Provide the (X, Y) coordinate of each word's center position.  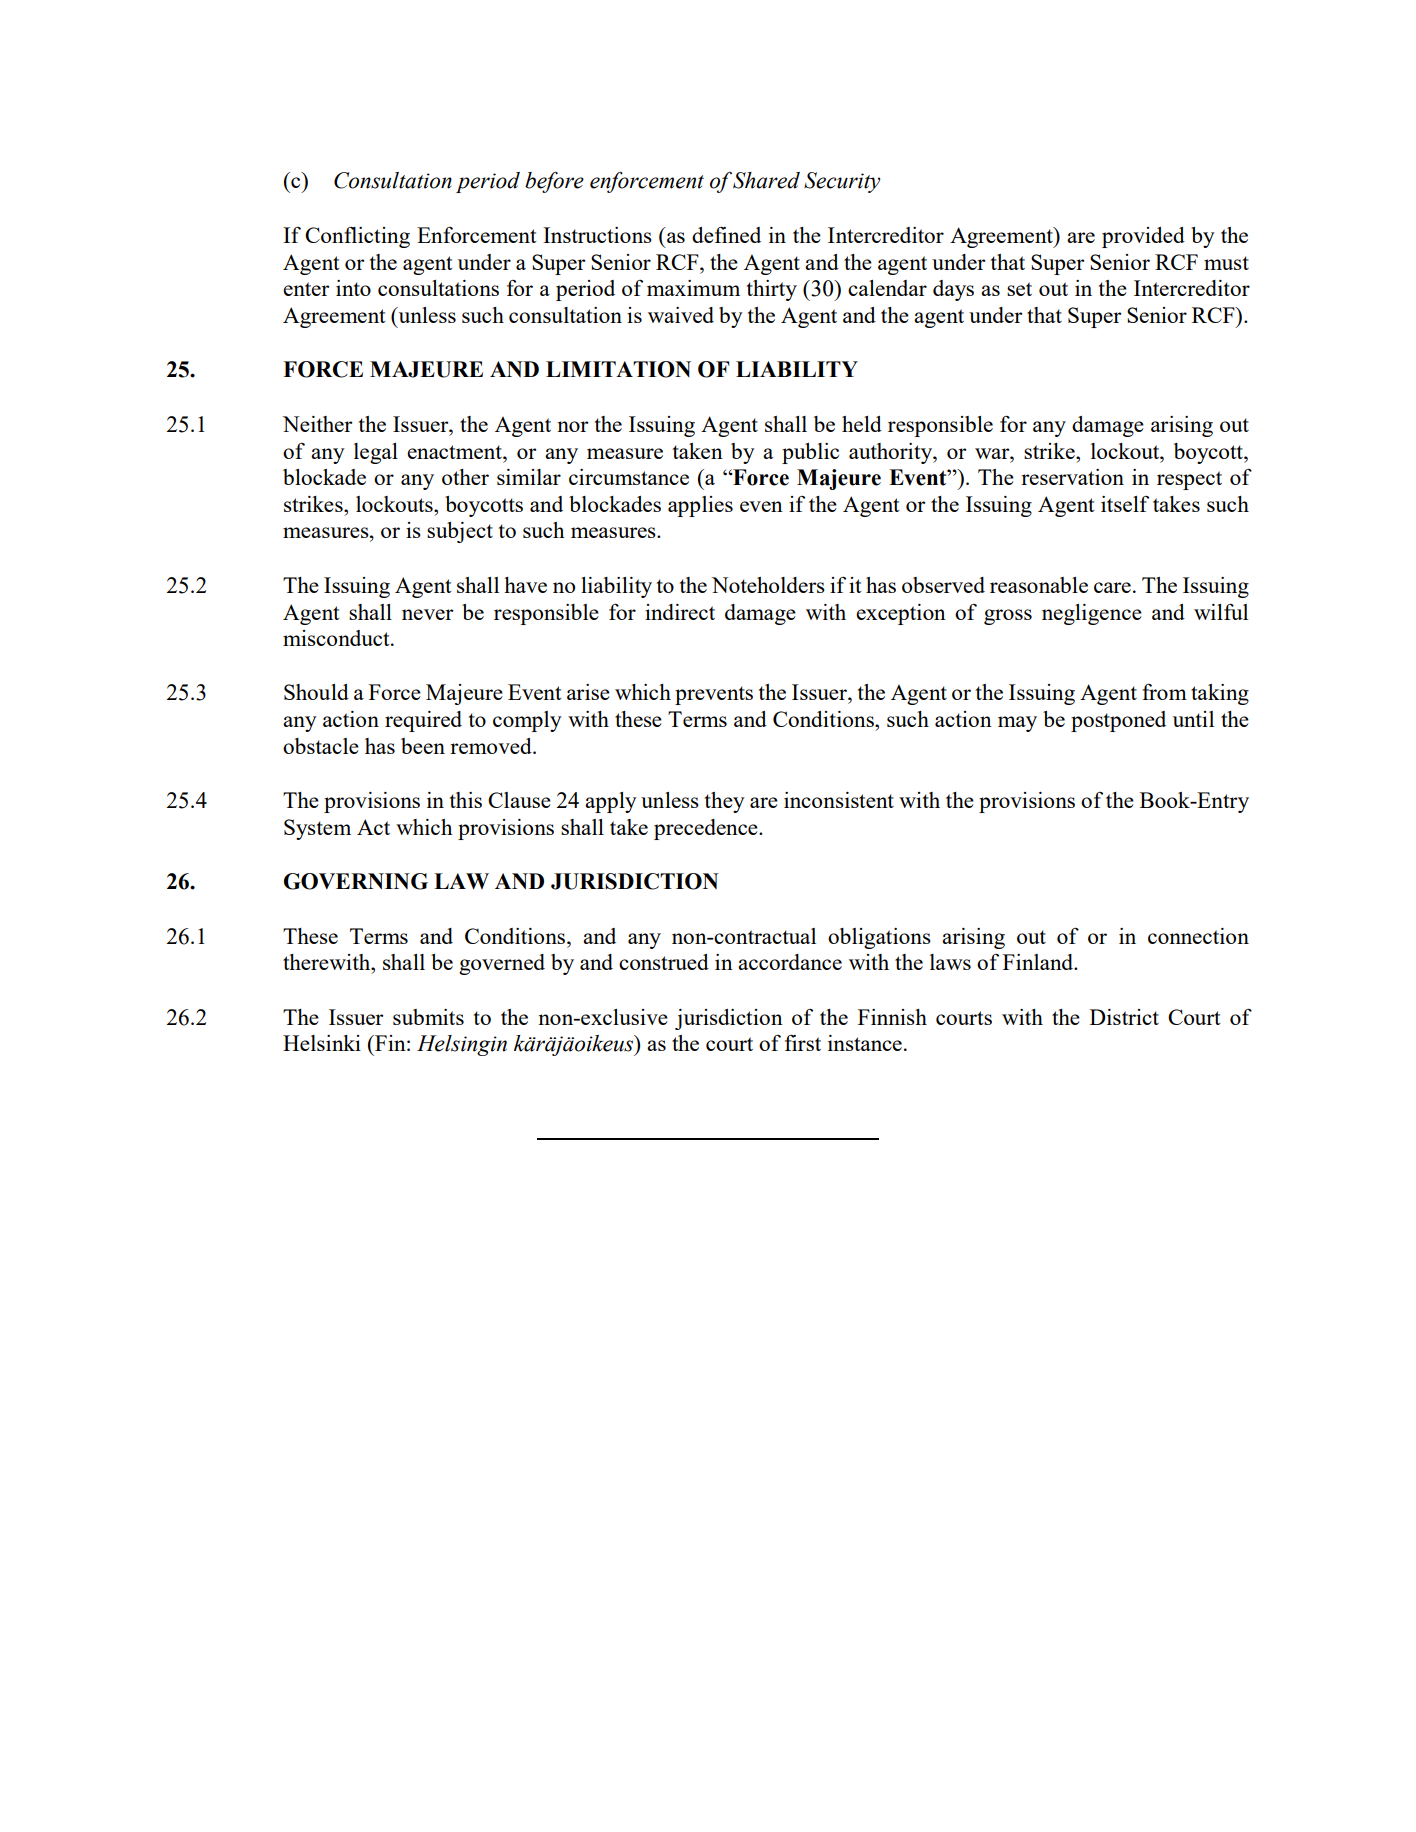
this (466, 800)
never (428, 614)
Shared (766, 180)
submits (428, 1017)
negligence (1092, 614)
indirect (680, 612)
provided (1143, 237)
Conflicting (357, 237)
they (725, 802)
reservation (1072, 477)
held (862, 424)
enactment (455, 452)
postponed (1118, 721)
